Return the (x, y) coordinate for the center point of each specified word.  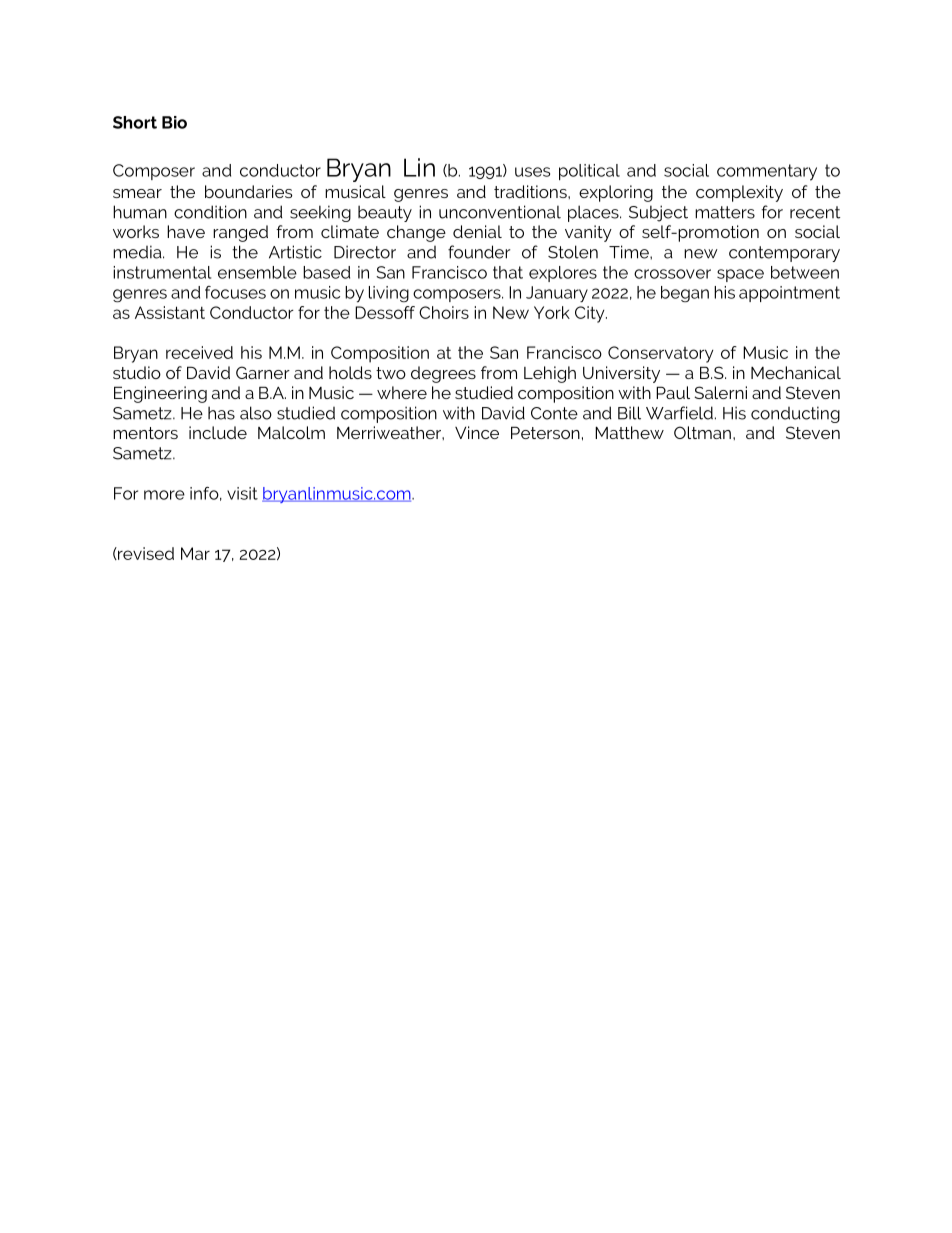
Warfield (679, 413)
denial (477, 231)
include (218, 432)
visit (242, 493)
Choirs (444, 312)
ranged (240, 233)
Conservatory (660, 354)
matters (725, 212)
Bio (174, 122)
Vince (477, 432)
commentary (767, 172)
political (589, 172)
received (199, 352)
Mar (195, 553)
